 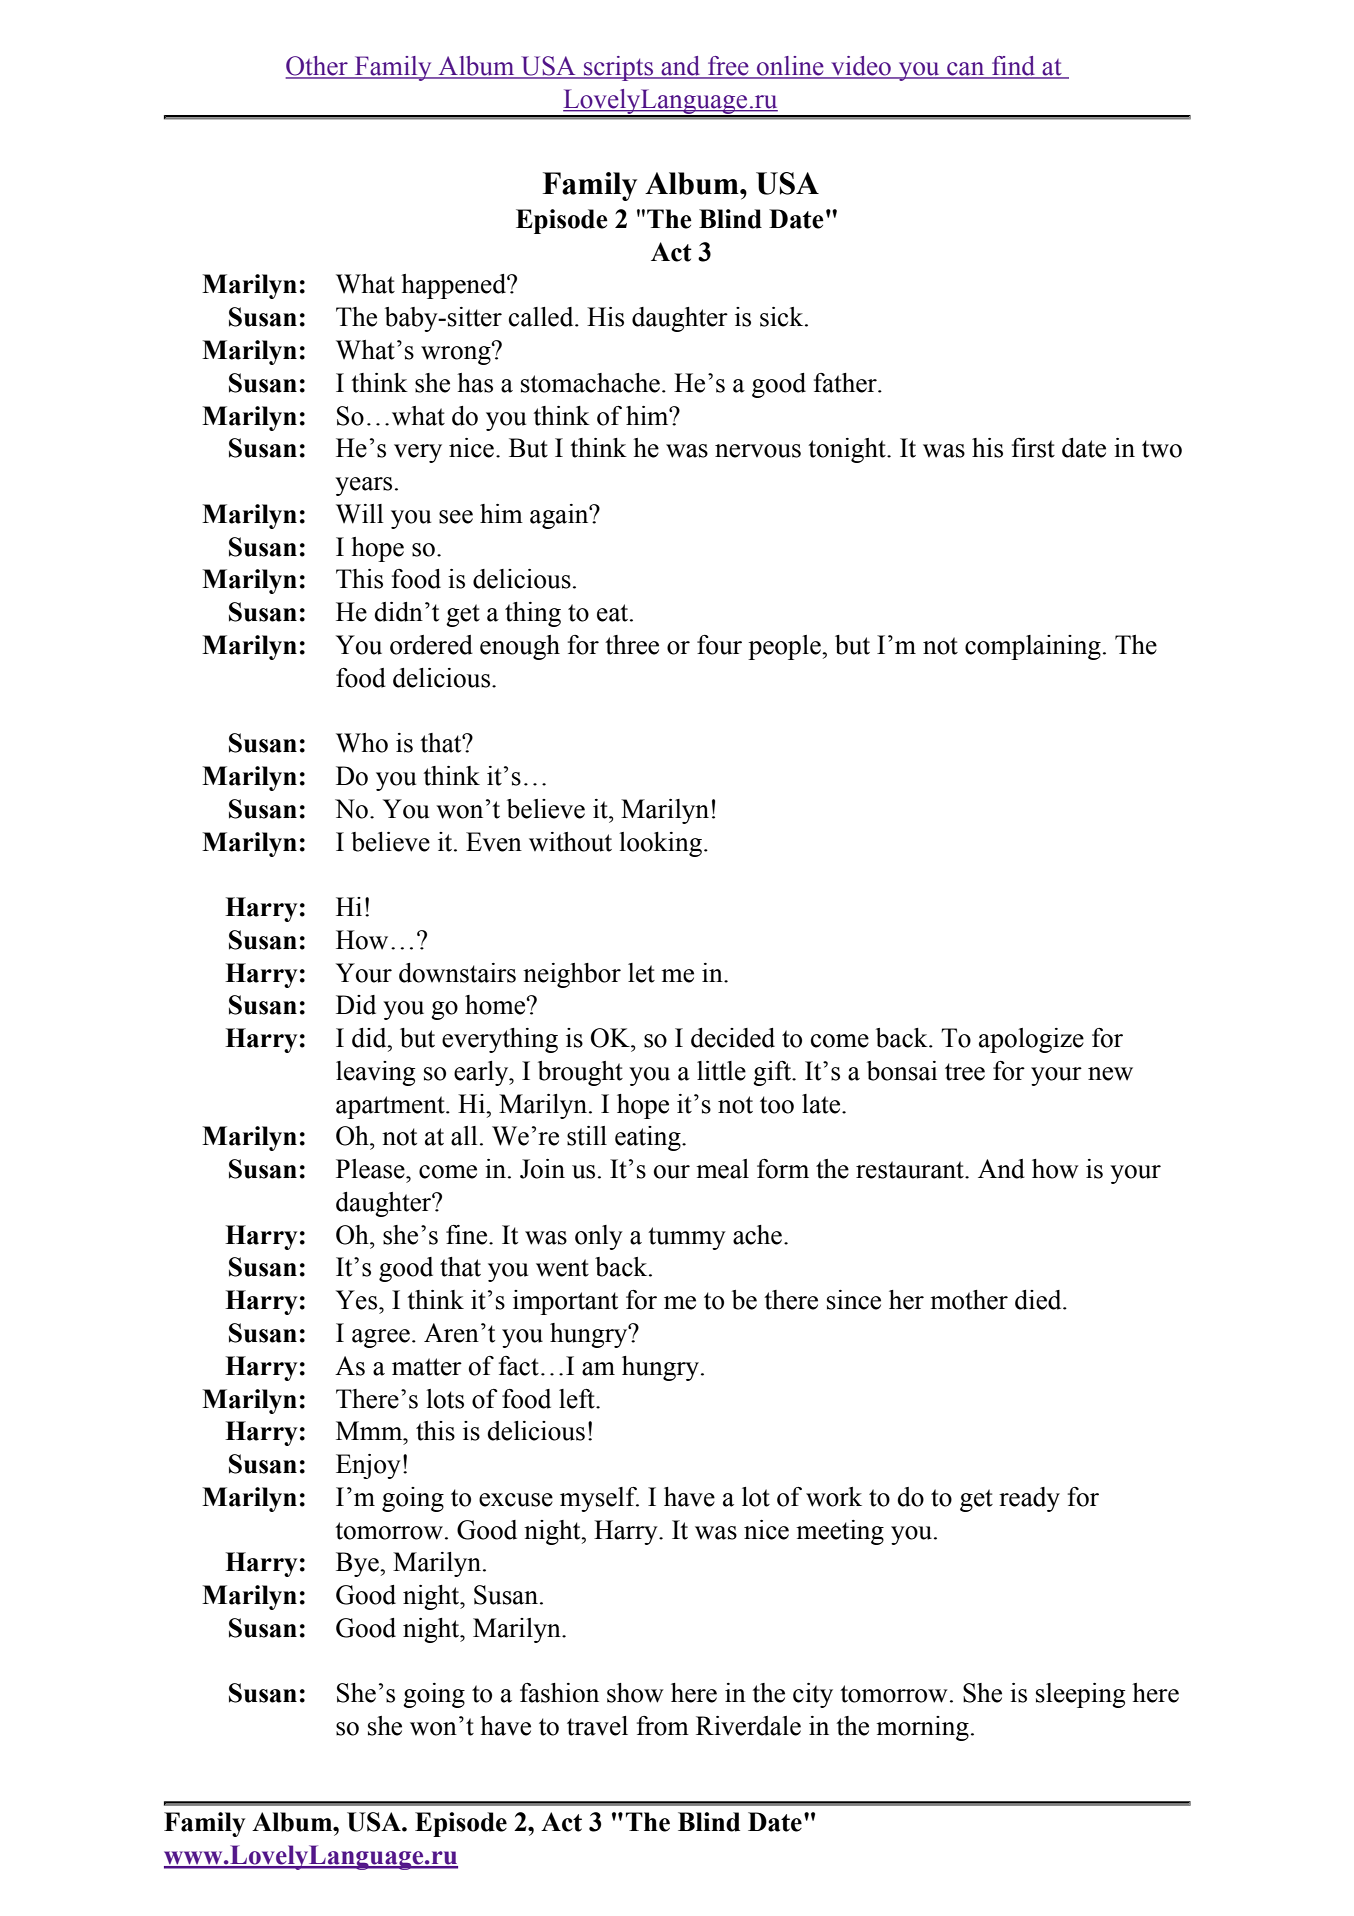 What do you see at coordinates (748, 1726) in the image?
I see `Riverdale` at bounding box center [748, 1726].
